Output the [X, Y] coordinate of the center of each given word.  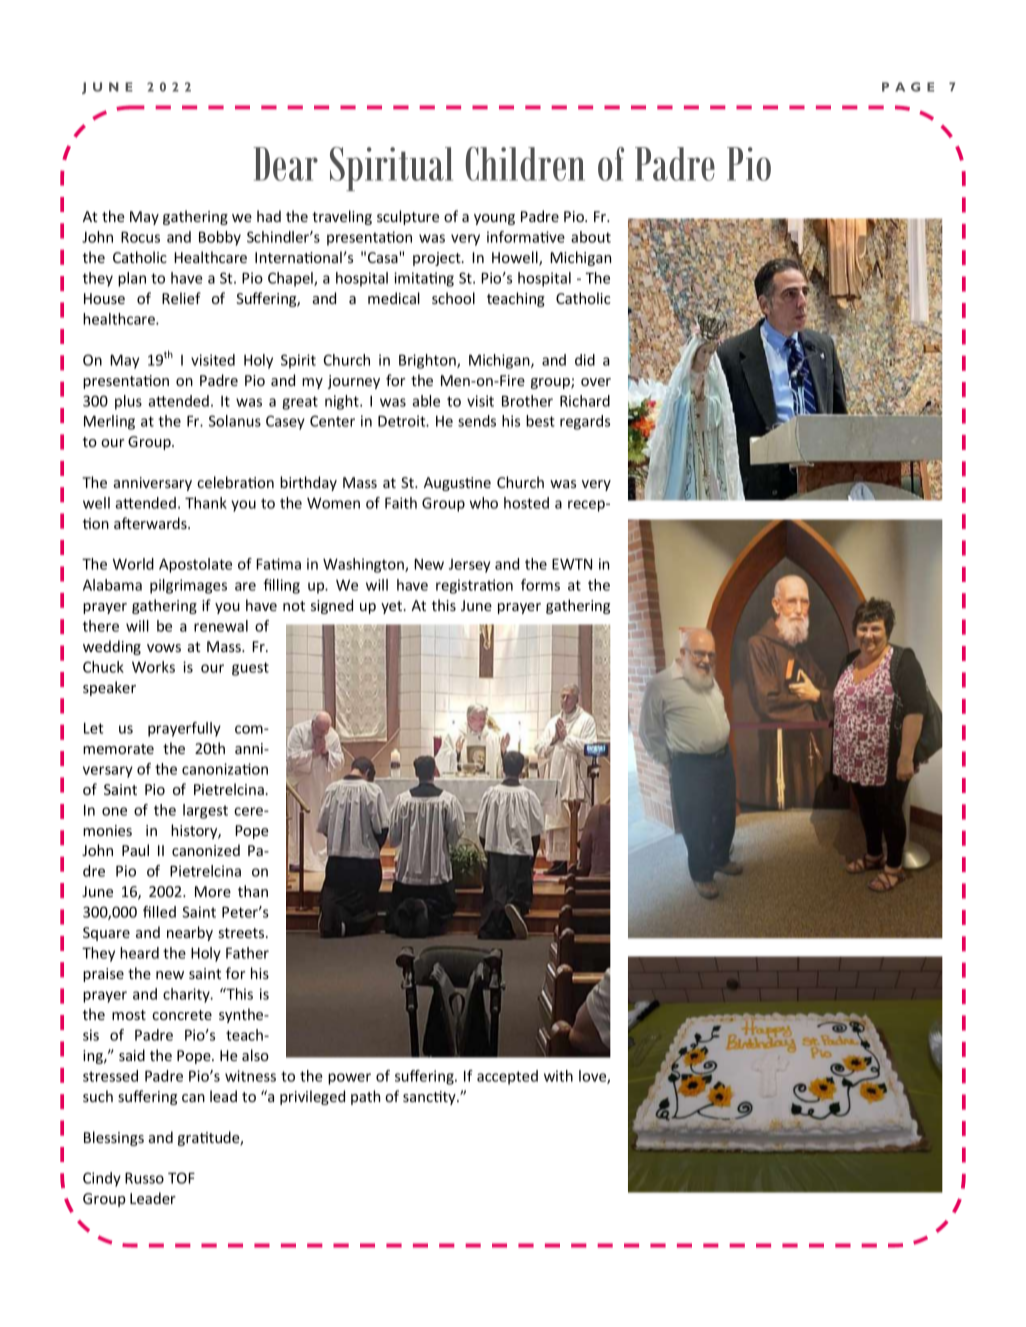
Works [153, 667]
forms [540, 585]
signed [332, 606]
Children [525, 164]
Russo [144, 1178]
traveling [342, 217]
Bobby [220, 238]
